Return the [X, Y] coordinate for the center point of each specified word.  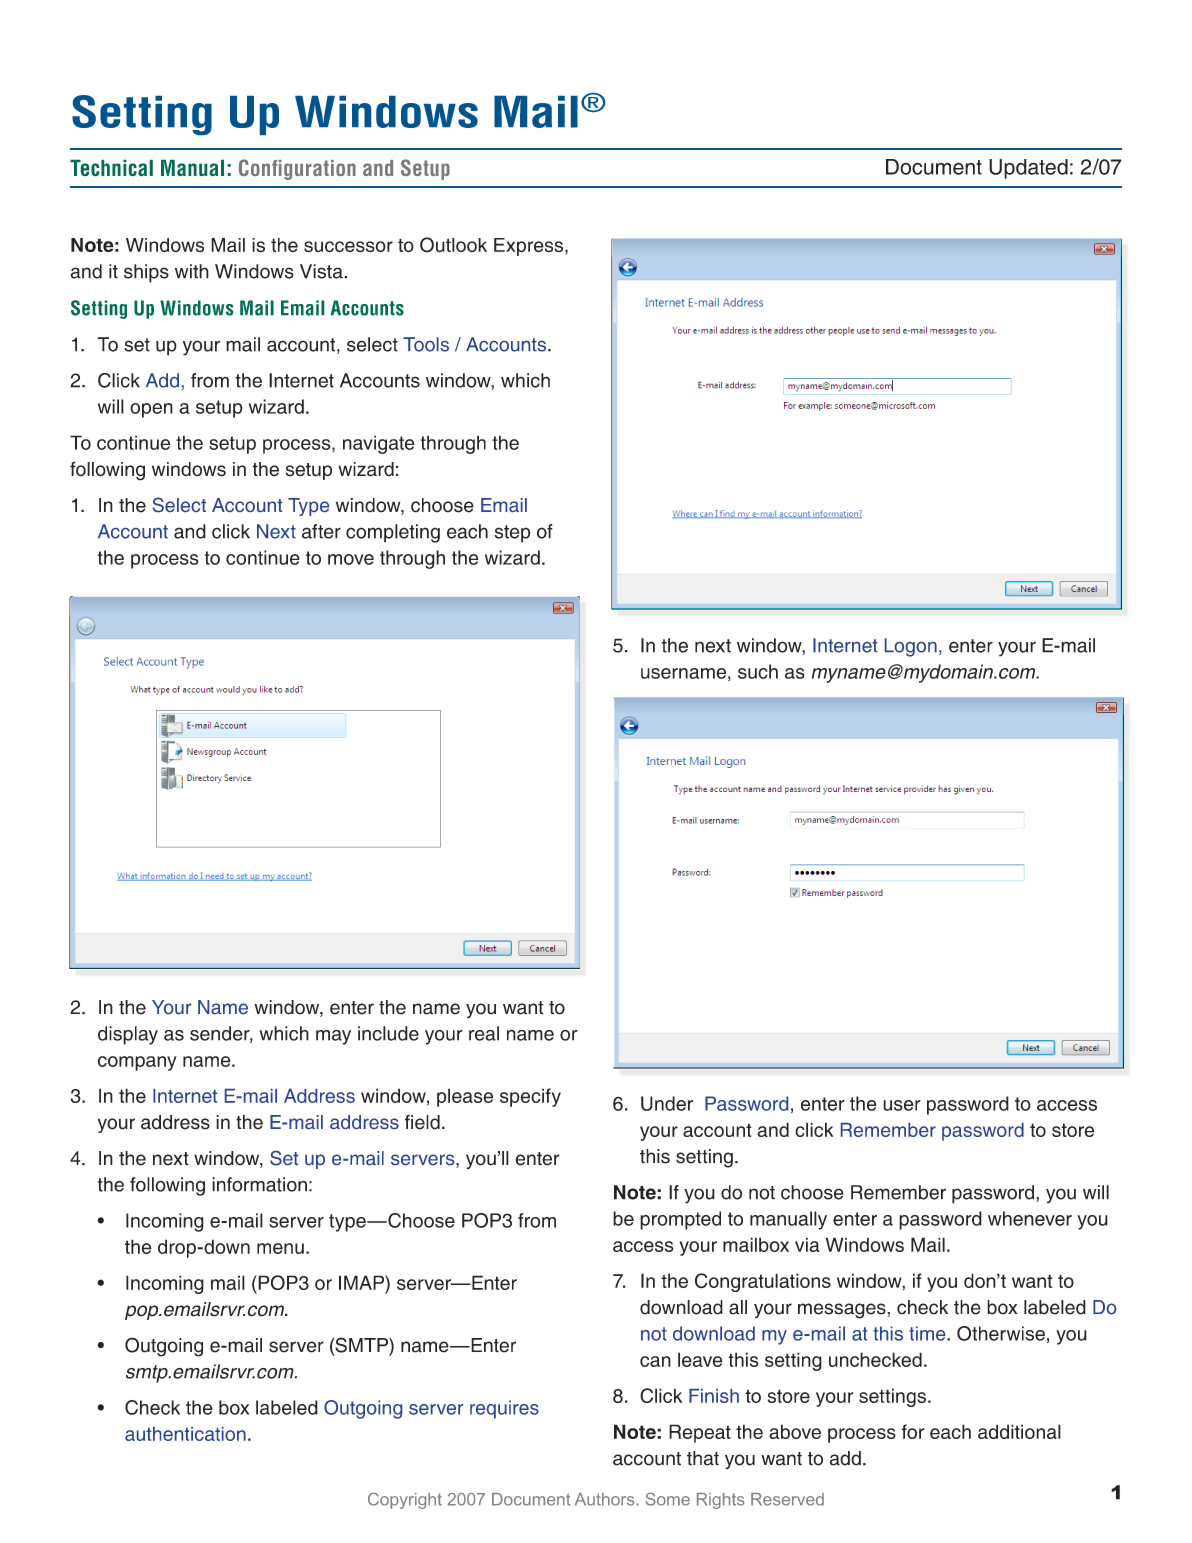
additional [1019, 1431]
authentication [185, 1434]
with [192, 271]
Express [530, 247]
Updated [1028, 169]
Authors [606, 1499]
